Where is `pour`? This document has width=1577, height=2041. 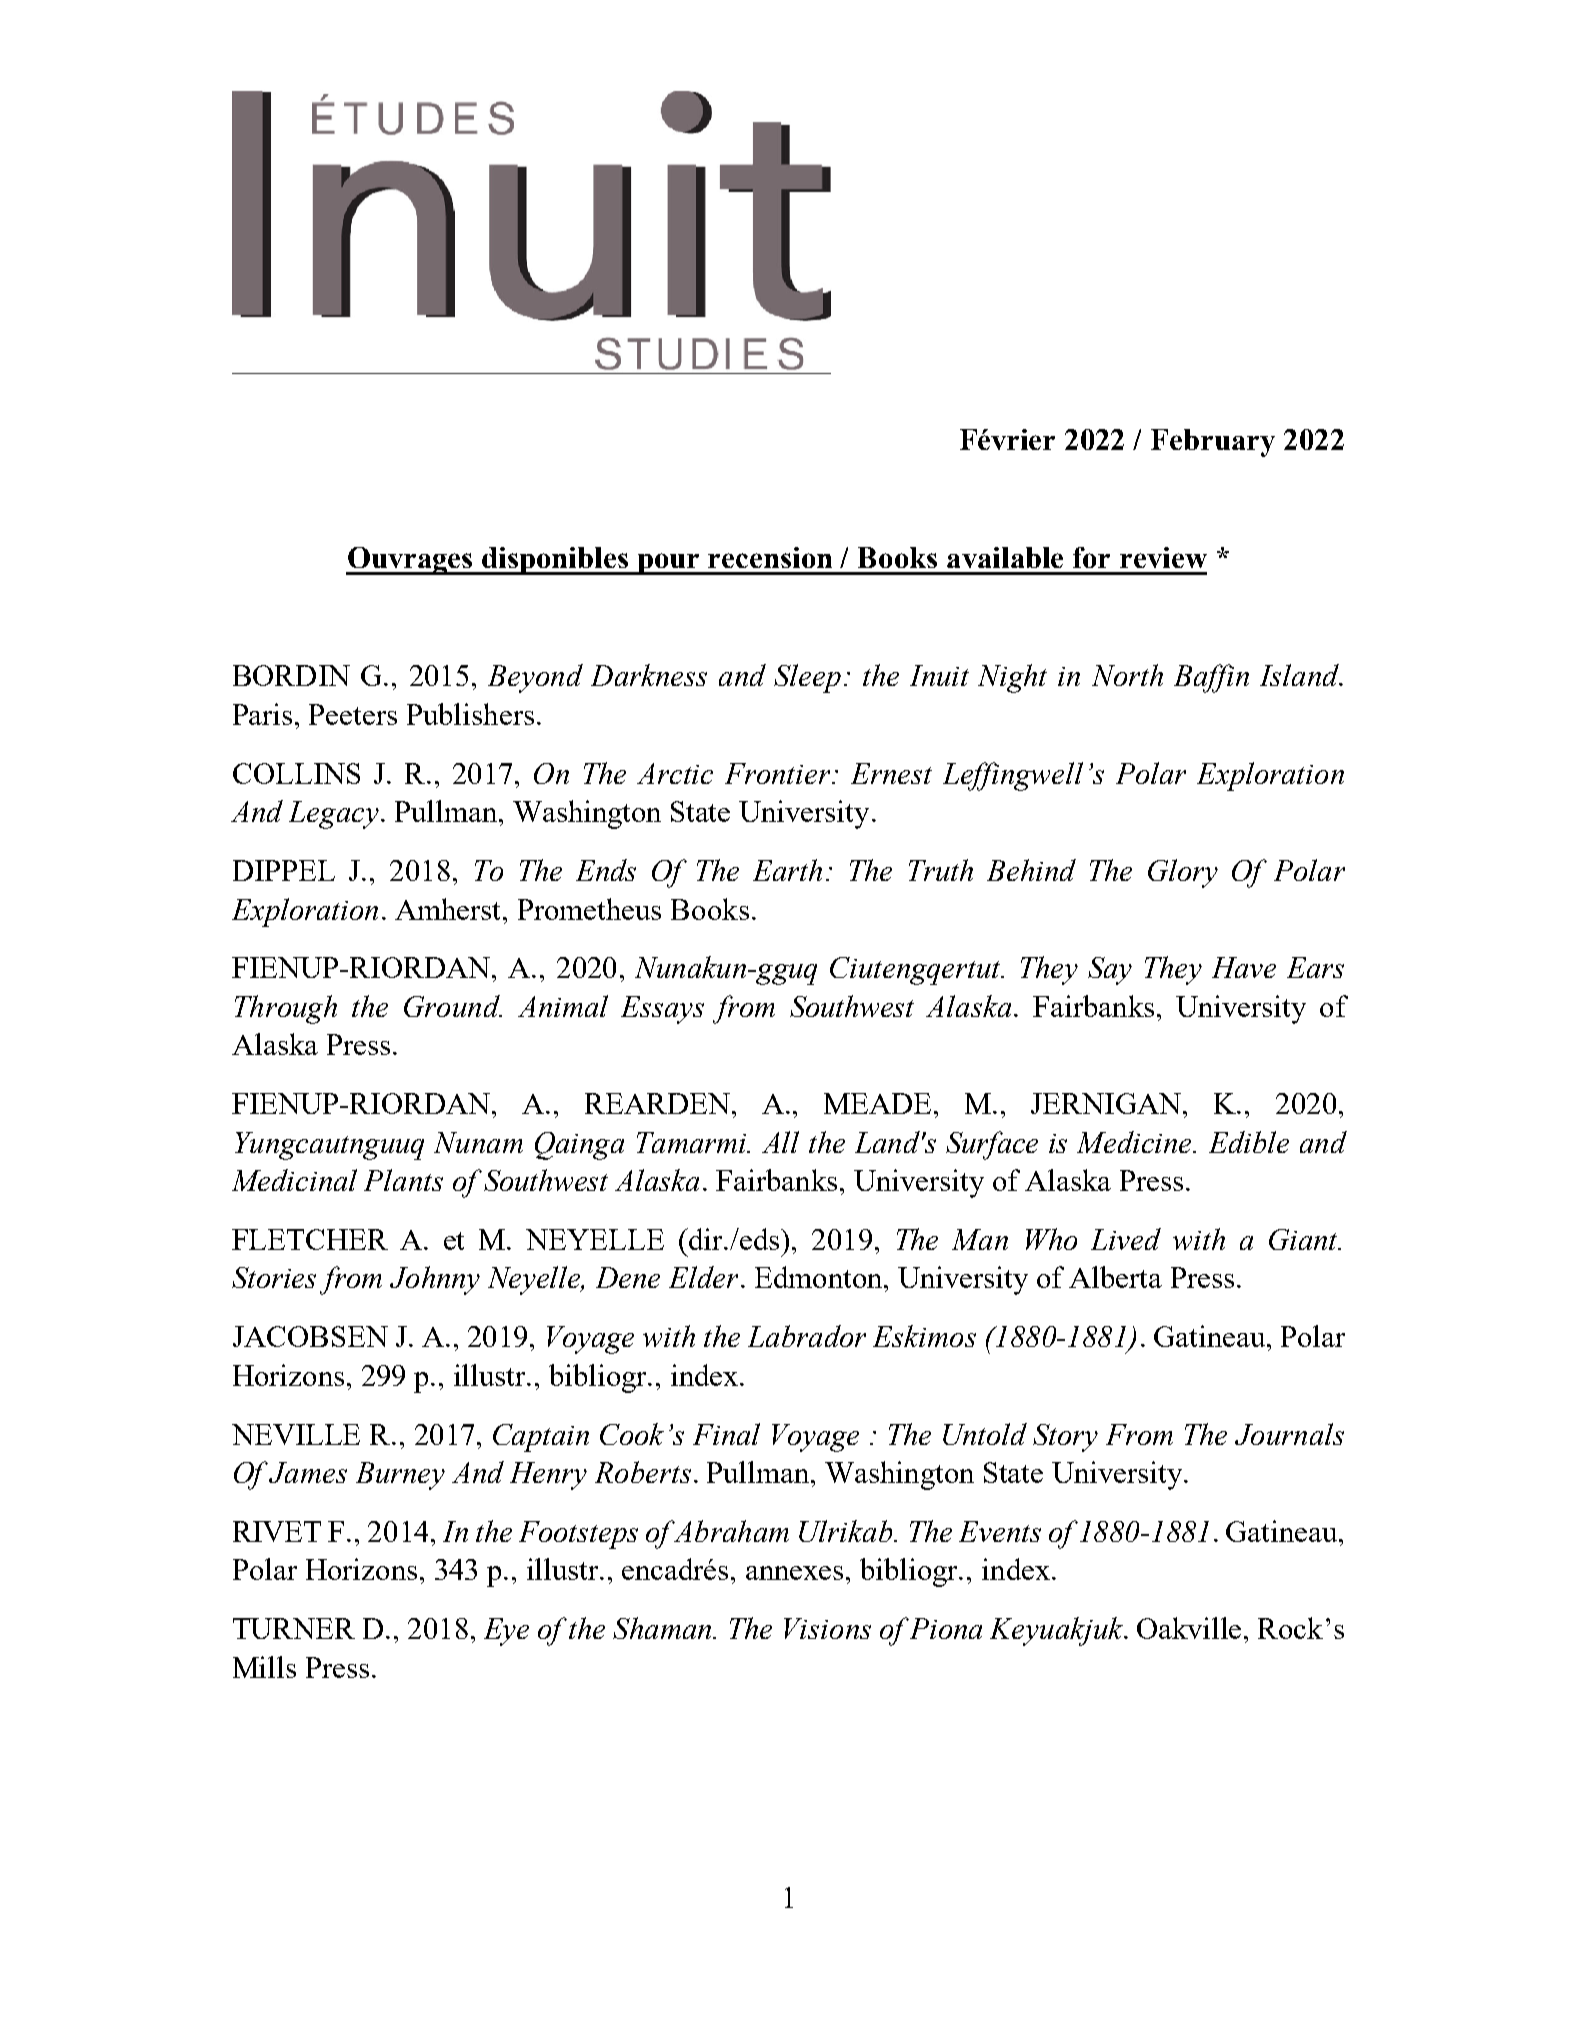 pour is located at coordinates (668, 564).
